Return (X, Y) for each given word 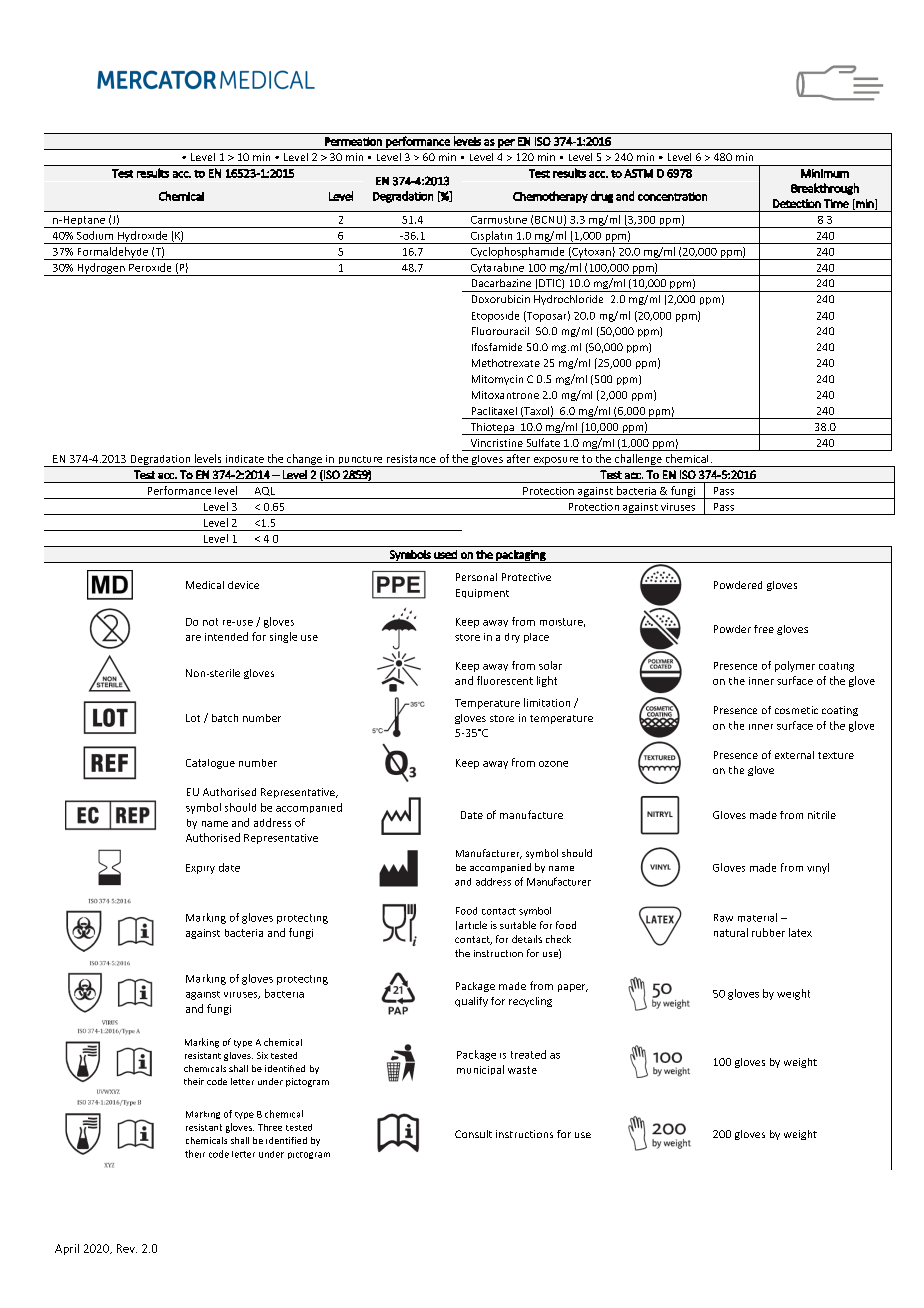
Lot (193, 718)
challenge (638, 460)
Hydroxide (143, 237)
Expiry (200, 869)
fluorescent (505, 680)
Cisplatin (491, 237)
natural (731, 932)
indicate (245, 459)
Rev (127, 1248)
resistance (411, 459)
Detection (797, 203)
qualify (471, 1002)
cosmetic (796, 710)
